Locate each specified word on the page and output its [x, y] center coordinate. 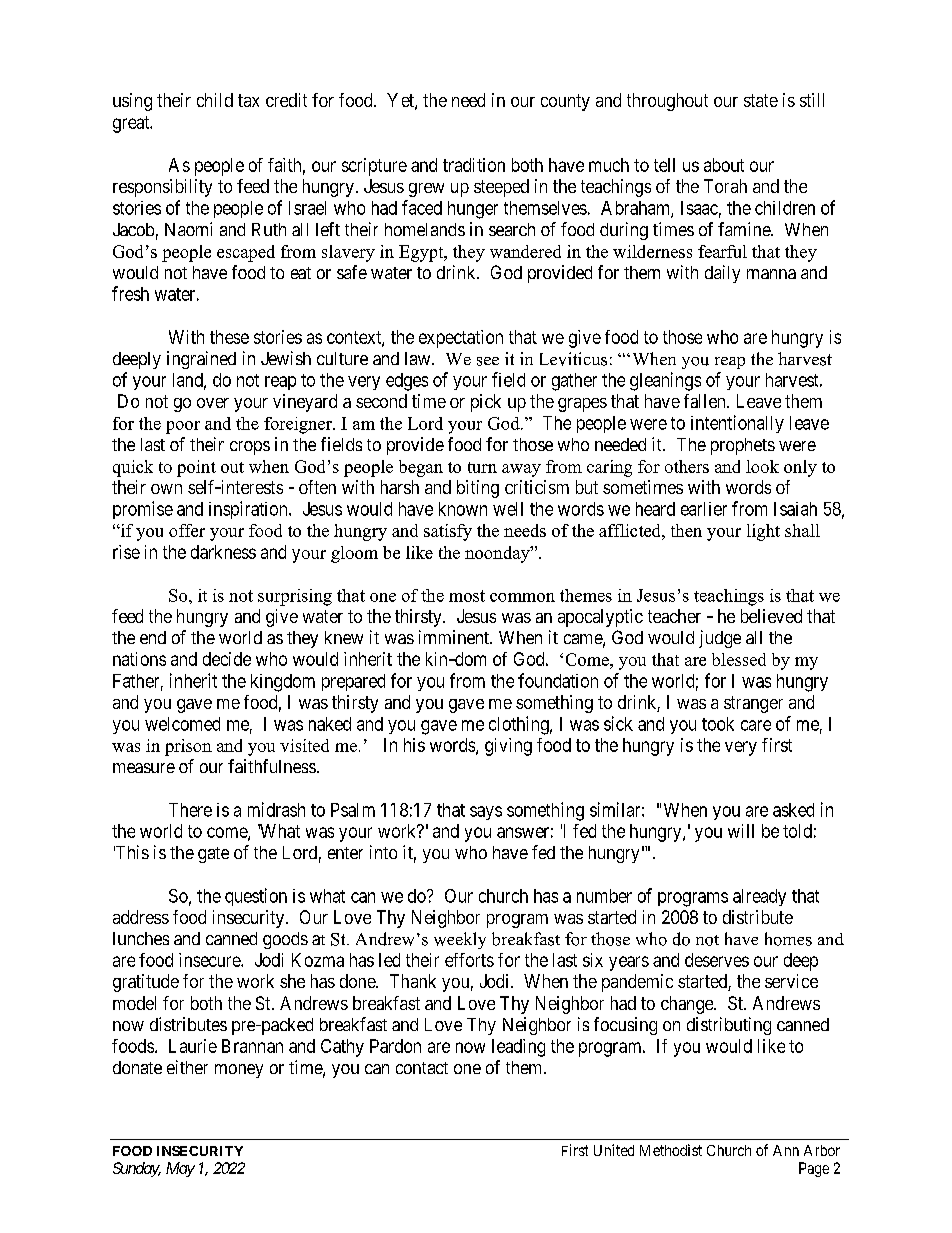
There [190, 810]
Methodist [671, 1150]
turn [482, 467]
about [724, 165]
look [762, 466]
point [196, 468]
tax [248, 100]
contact [422, 1068]
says [486, 813]
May [180, 1169]
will [741, 831]
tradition [474, 165]
